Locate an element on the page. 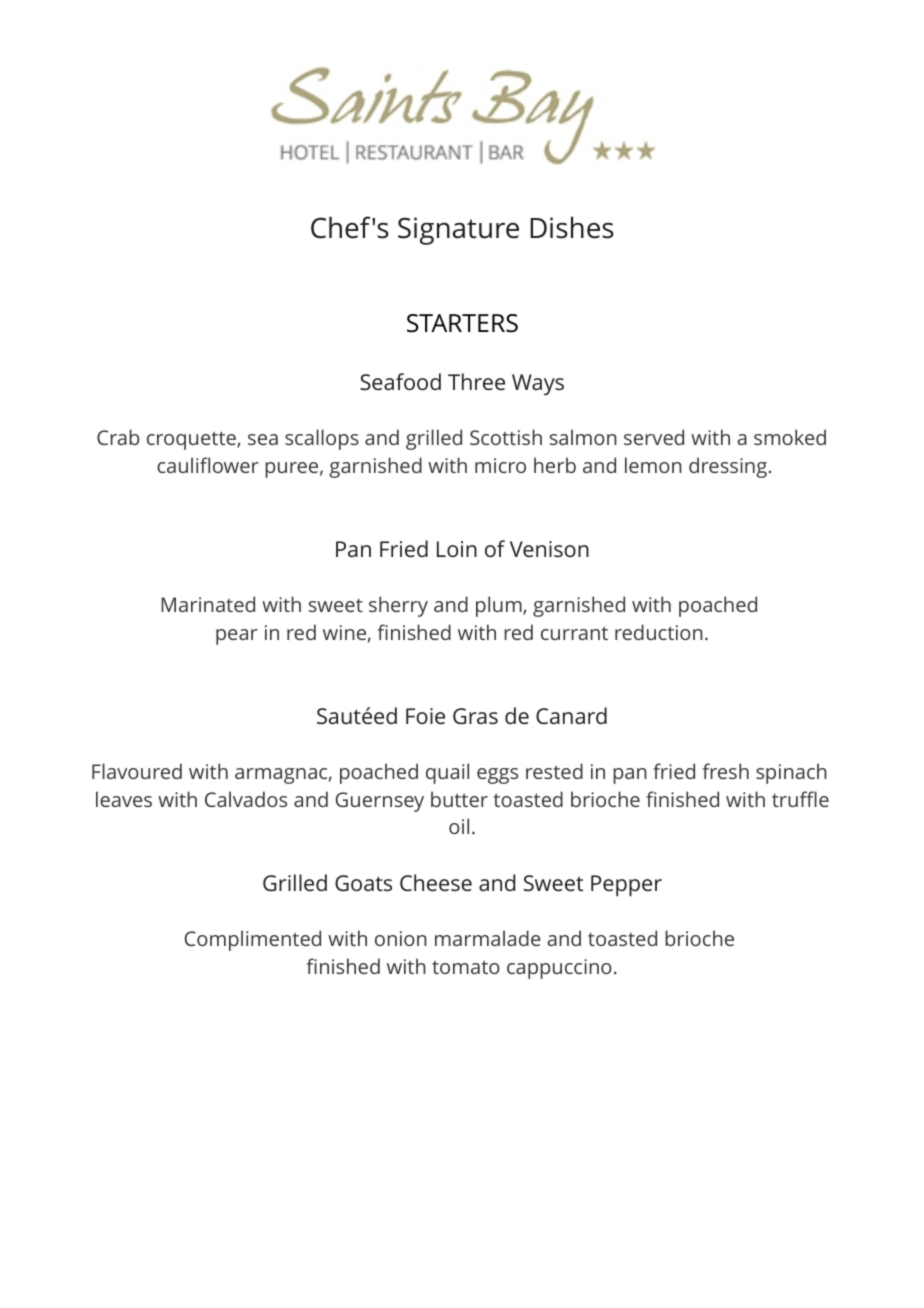 This page has width=924, height=1308. plum is located at coordinates (500, 606).
